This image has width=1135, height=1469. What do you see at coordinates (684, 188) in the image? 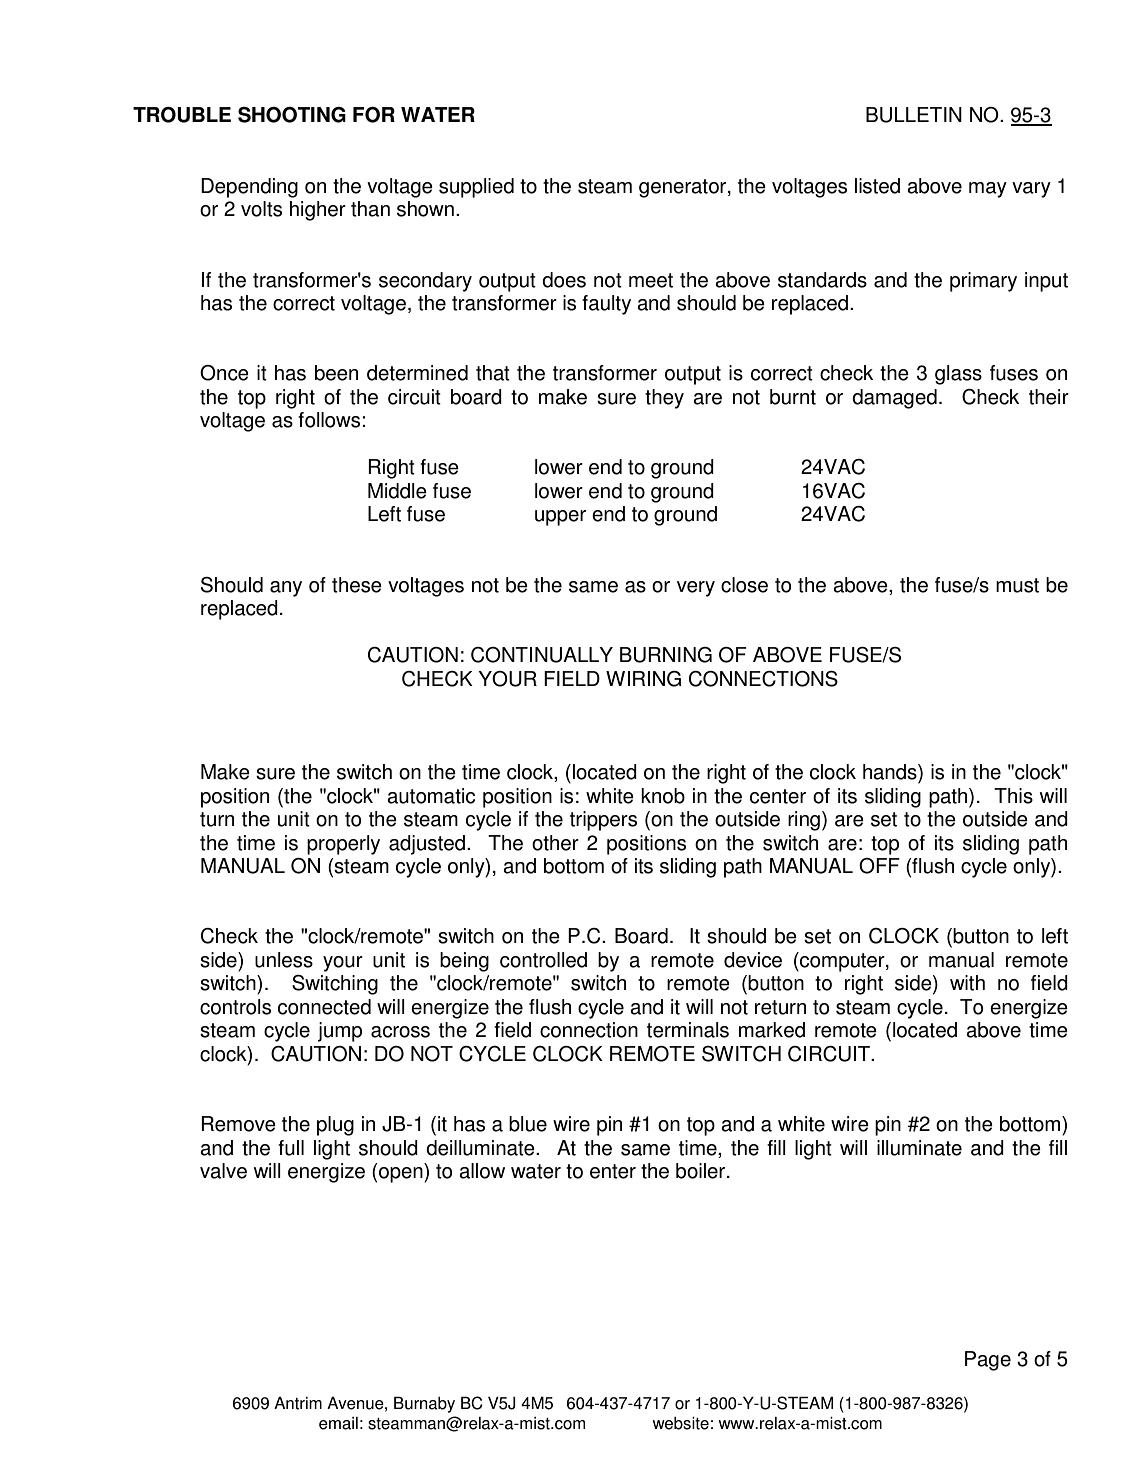
I see `generator` at bounding box center [684, 188].
